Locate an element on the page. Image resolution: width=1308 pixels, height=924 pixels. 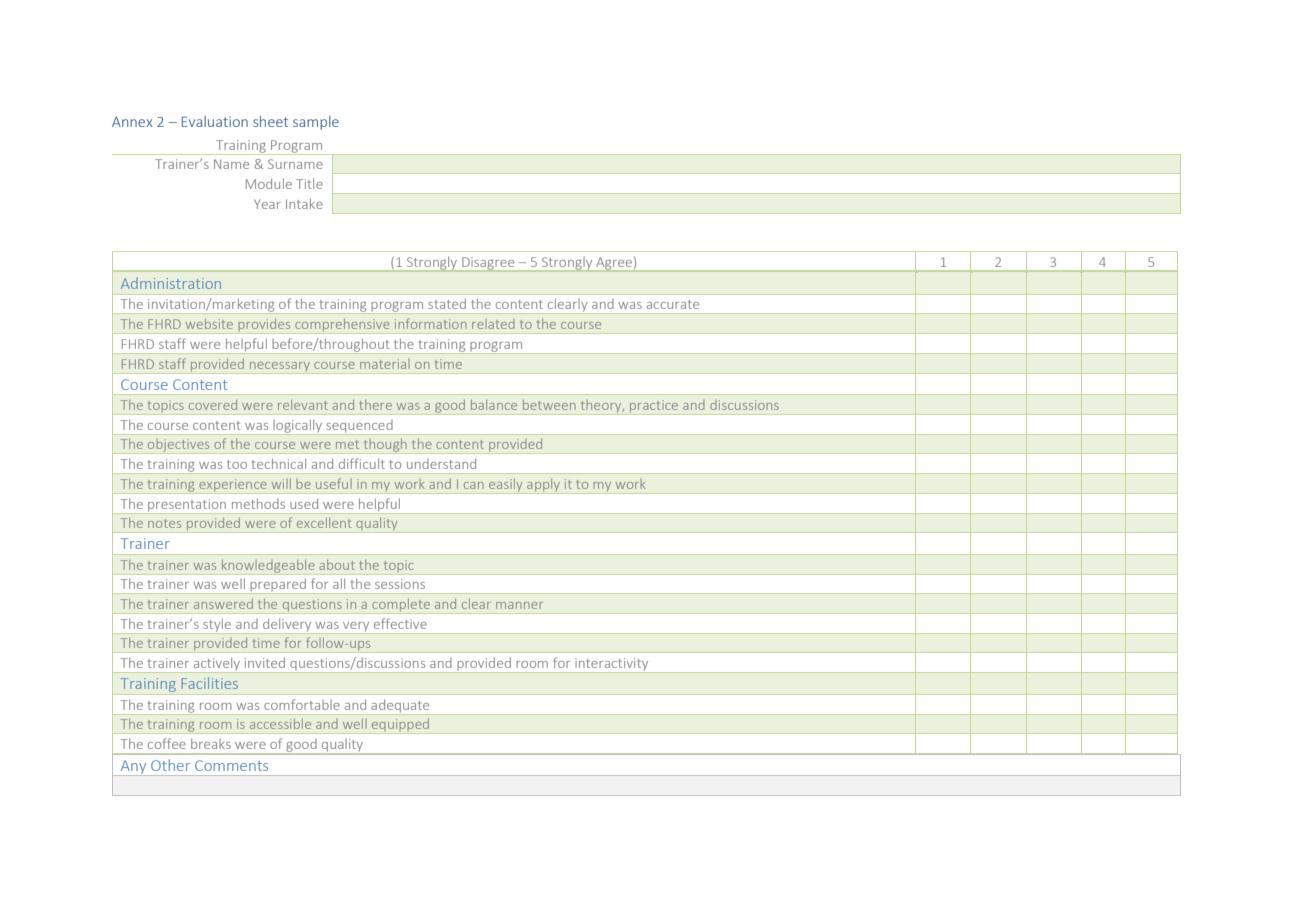
sample is located at coordinates (316, 123).
